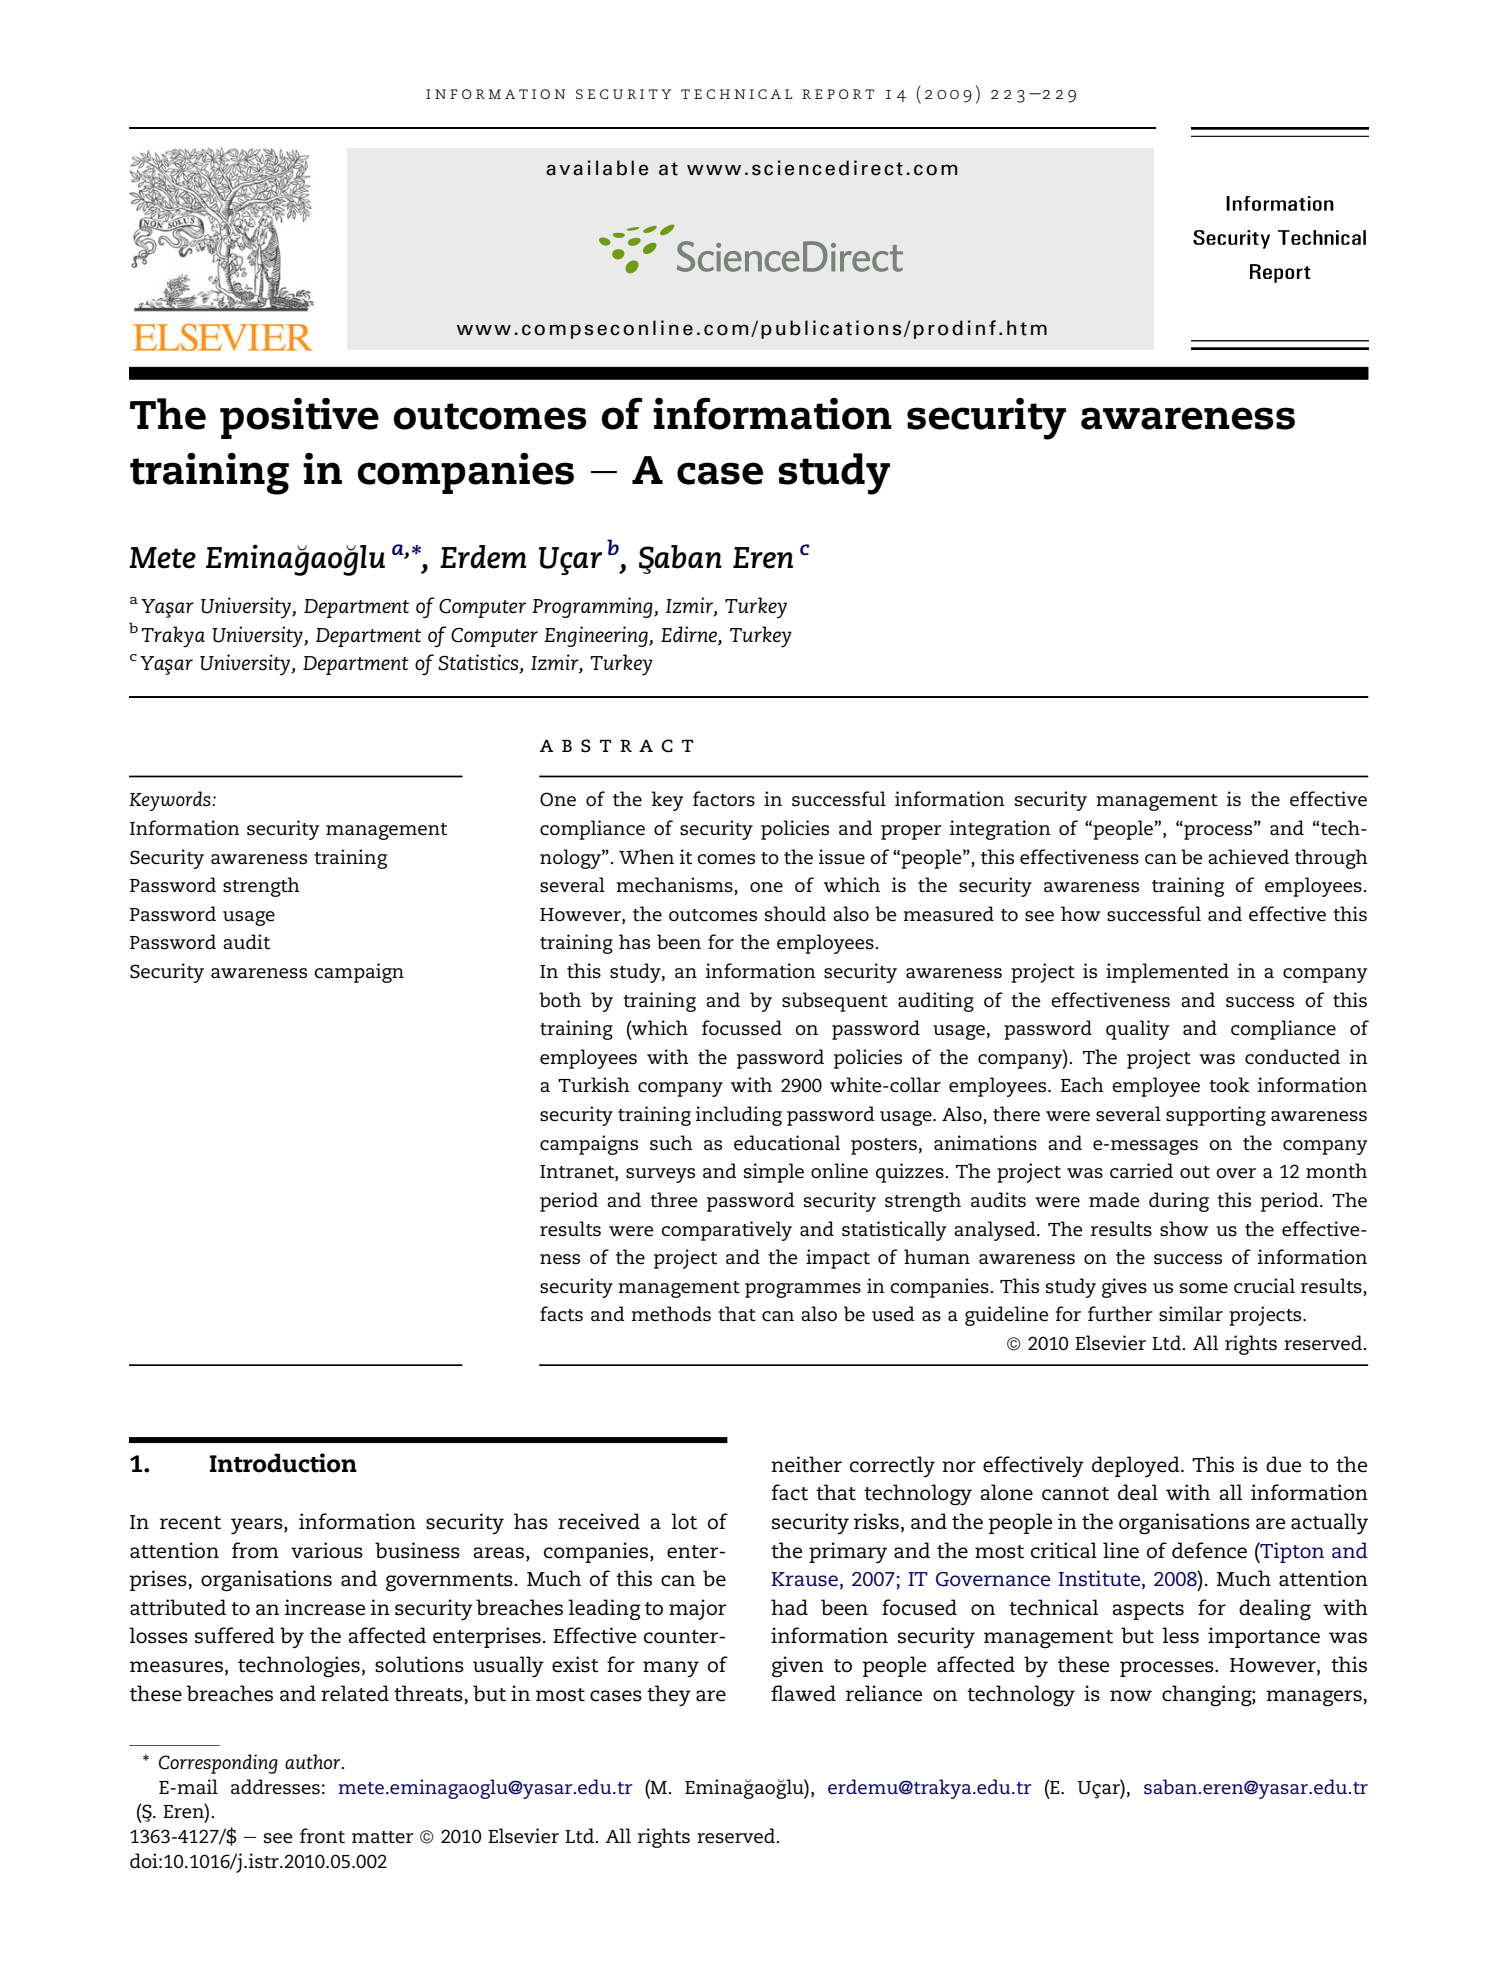  What do you see at coordinates (593, 607) in the screenshot?
I see `Programming` at bounding box center [593, 607].
